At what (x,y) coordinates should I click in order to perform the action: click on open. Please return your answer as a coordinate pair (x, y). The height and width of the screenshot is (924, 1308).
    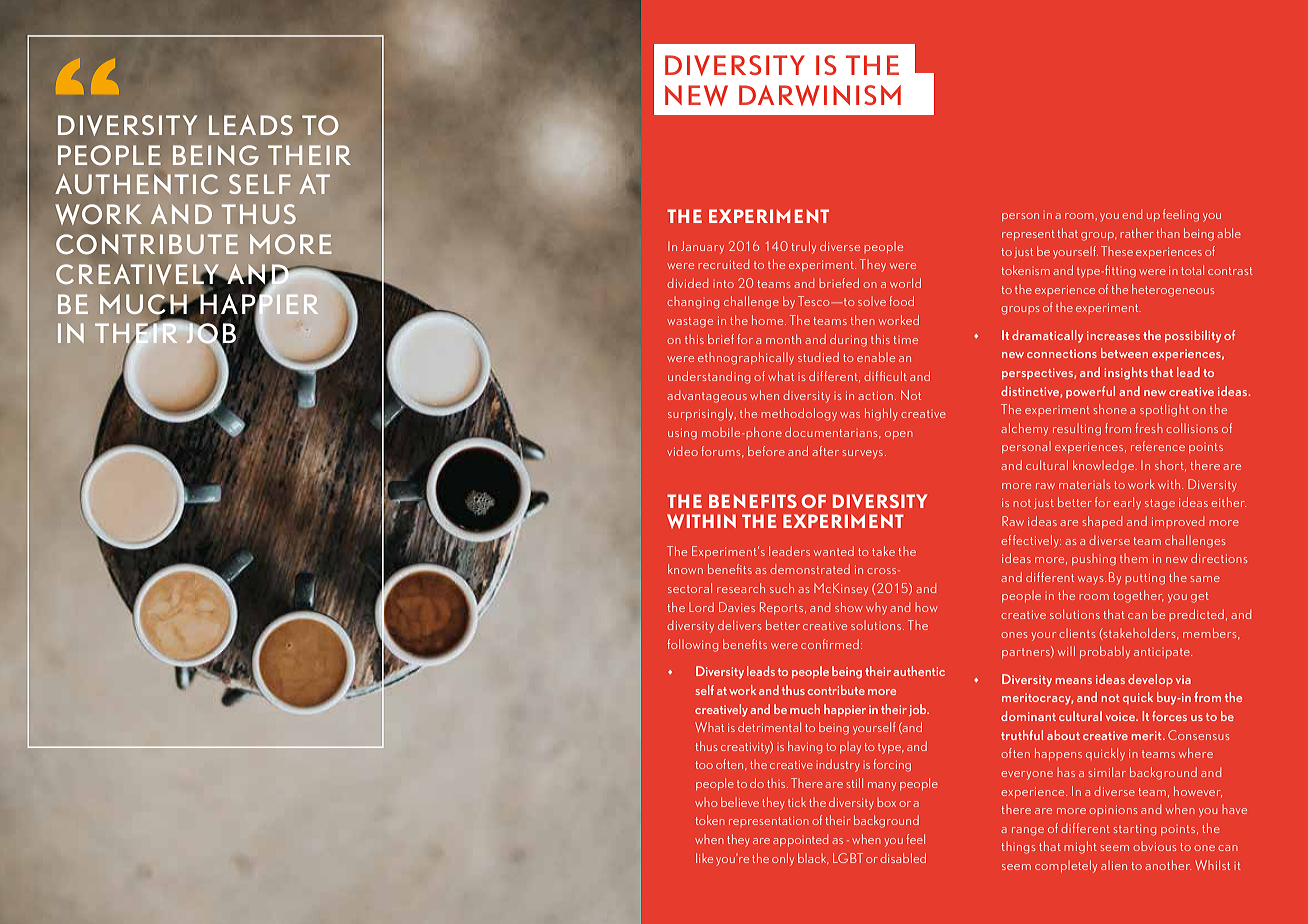
    Looking at the image, I should click on (899, 435).
